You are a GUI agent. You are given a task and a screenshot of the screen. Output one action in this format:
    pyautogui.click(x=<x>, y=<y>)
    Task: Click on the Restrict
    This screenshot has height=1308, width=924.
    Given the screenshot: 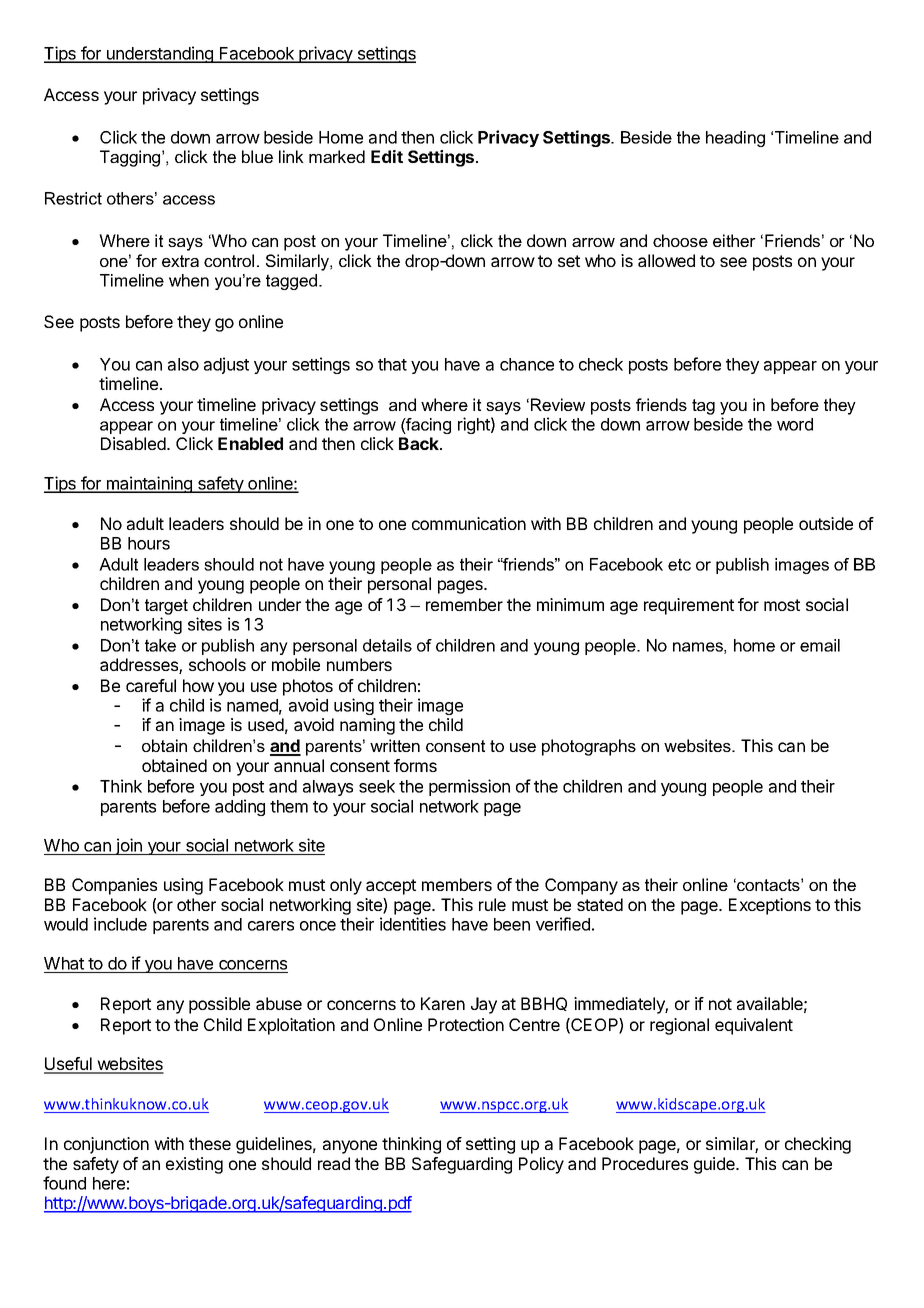 What is the action you would take?
    pyautogui.click(x=73, y=198)
